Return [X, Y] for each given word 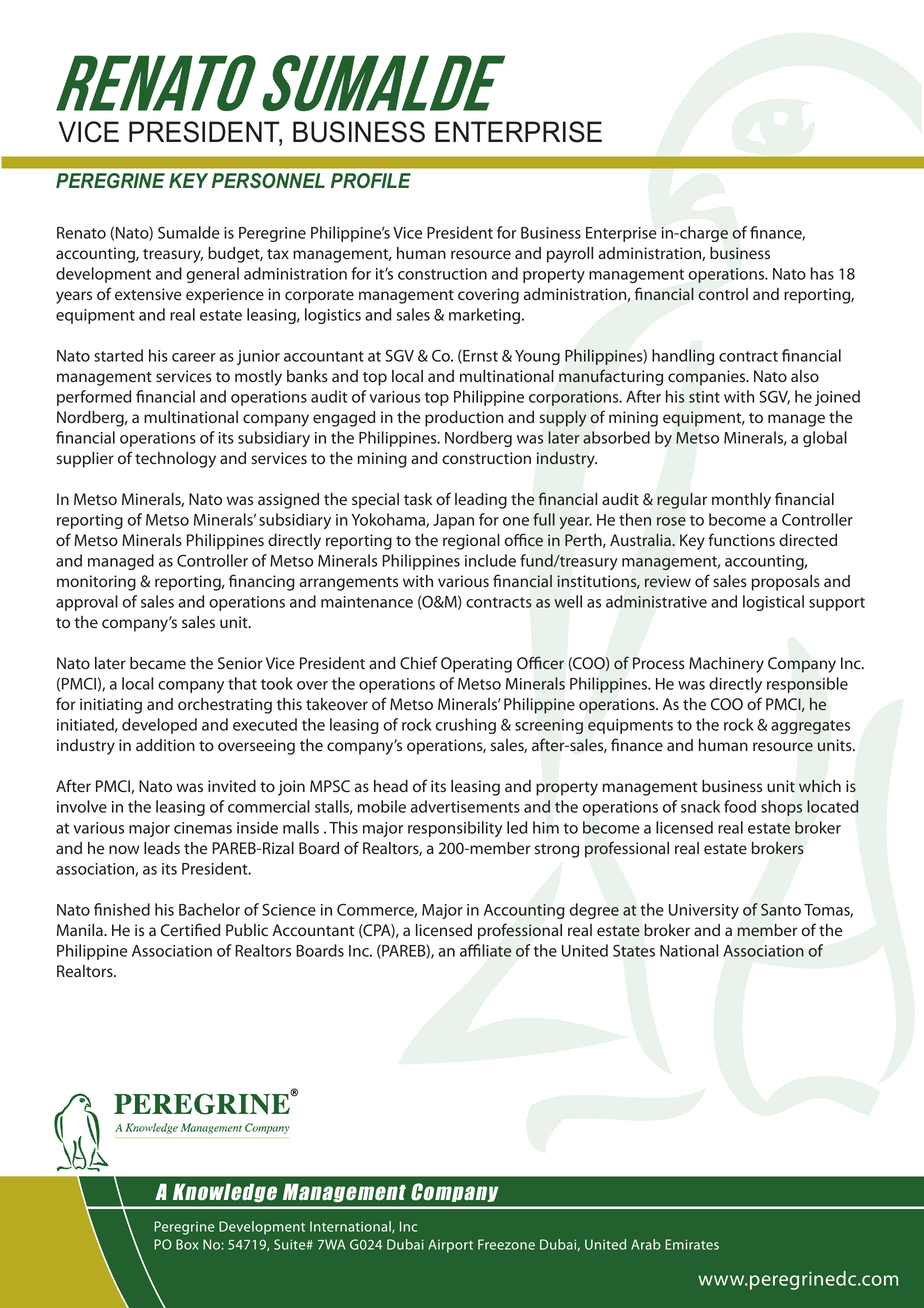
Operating [476, 665]
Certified [190, 930]
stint [704, 397]
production [464, 419]
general [212, 275]
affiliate [486, 950]
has [822, 273]
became [158, 663]
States [634, 951]
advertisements [465, 806]
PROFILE [371, 181]
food [740, 806]
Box [187, 1244]
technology [175, 460]
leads [162, 848]
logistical [773, 603]
